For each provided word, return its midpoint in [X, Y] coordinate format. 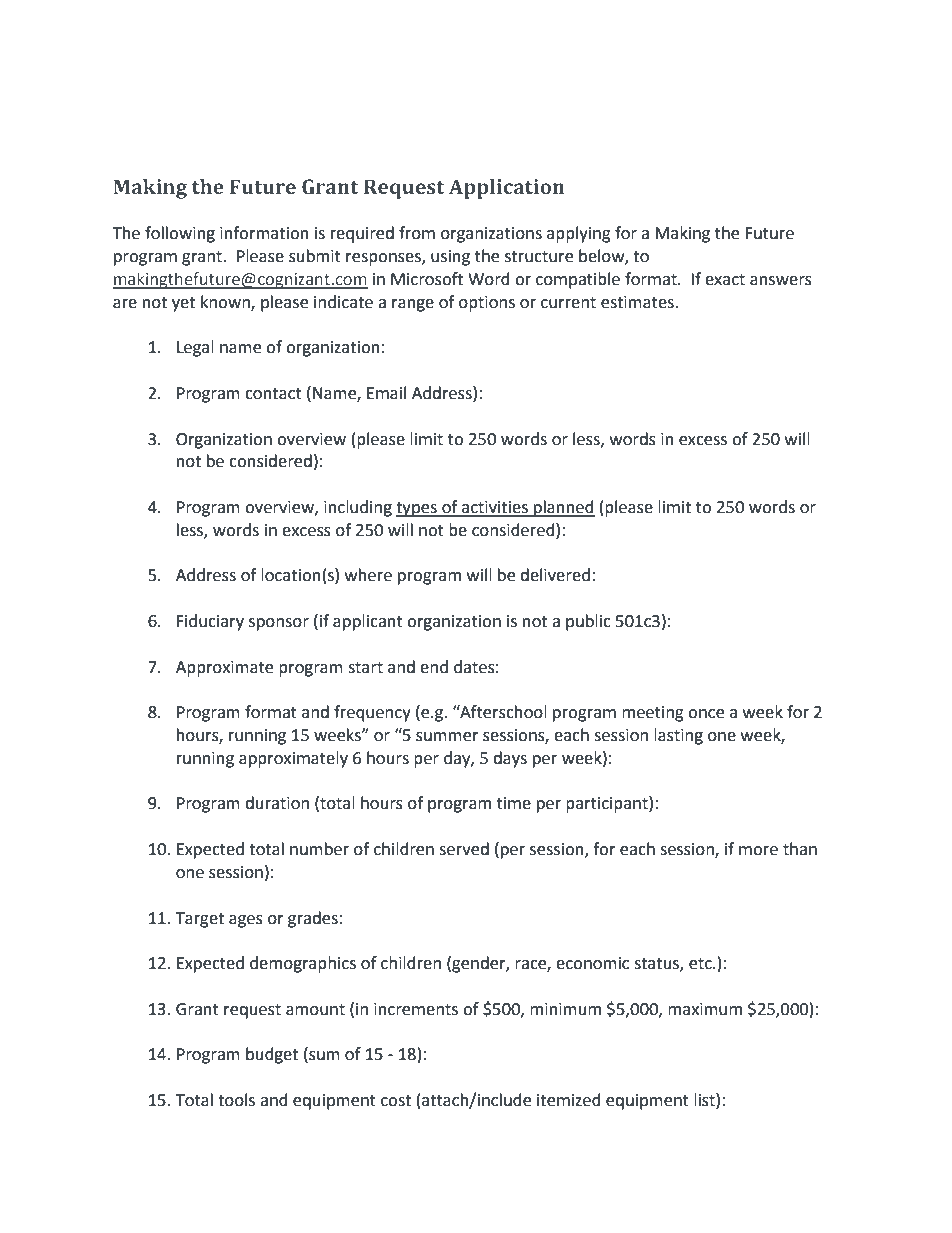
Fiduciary [210, 622]
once [706, 714]
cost [396, 1101]
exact [725, 280]
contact [273, 394]
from [417, 233]
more [758, 851]
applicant [368, 622]
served [464, 849]
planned [563, 508]
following [180, 234]
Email [386, 393]
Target [200, 920]
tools [236, 1100]
